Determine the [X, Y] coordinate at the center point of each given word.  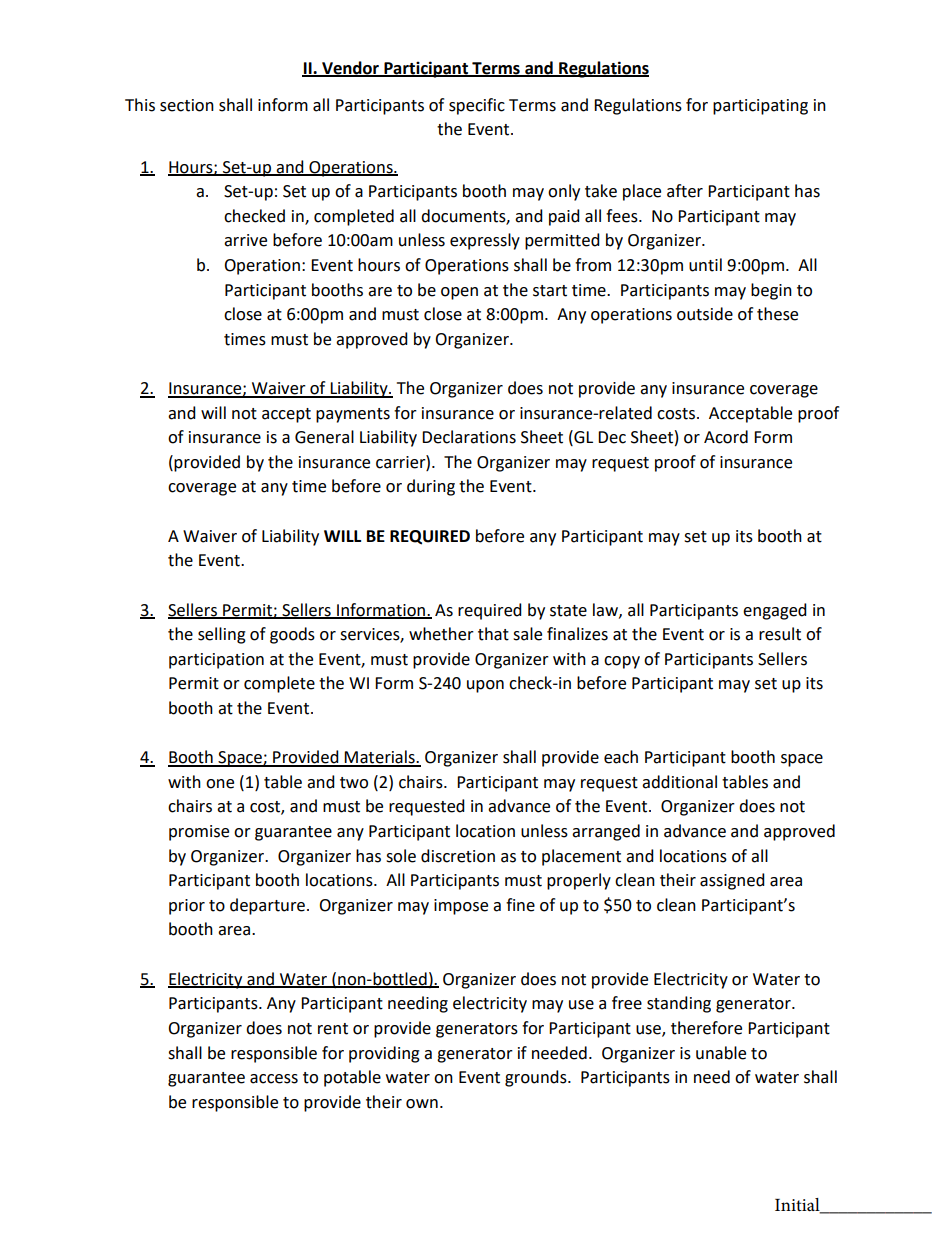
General [324, 437]
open [459, 293]
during [431, 487]
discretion [458, 856]
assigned [732, 881]
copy [622, 662]
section [187, 105]
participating [760, 107]
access [274, 1079]
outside [705, 314]
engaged [775, 611]
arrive [245, 240]
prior [187, 907]
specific [477, 106]
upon [485, 686]
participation [216, 661]
